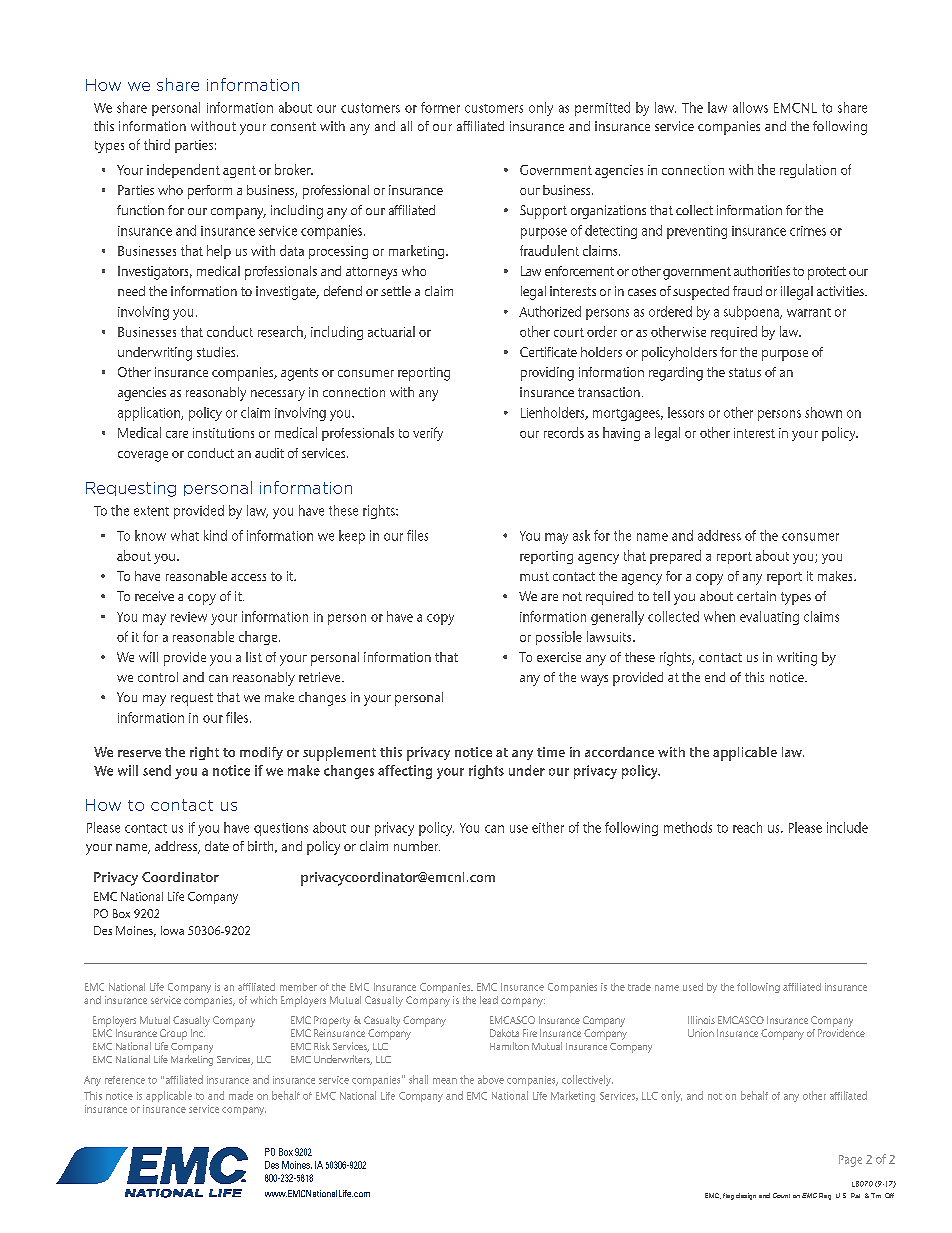 The image size is (952, 1233). I want to click on third, so click(157, 144).
